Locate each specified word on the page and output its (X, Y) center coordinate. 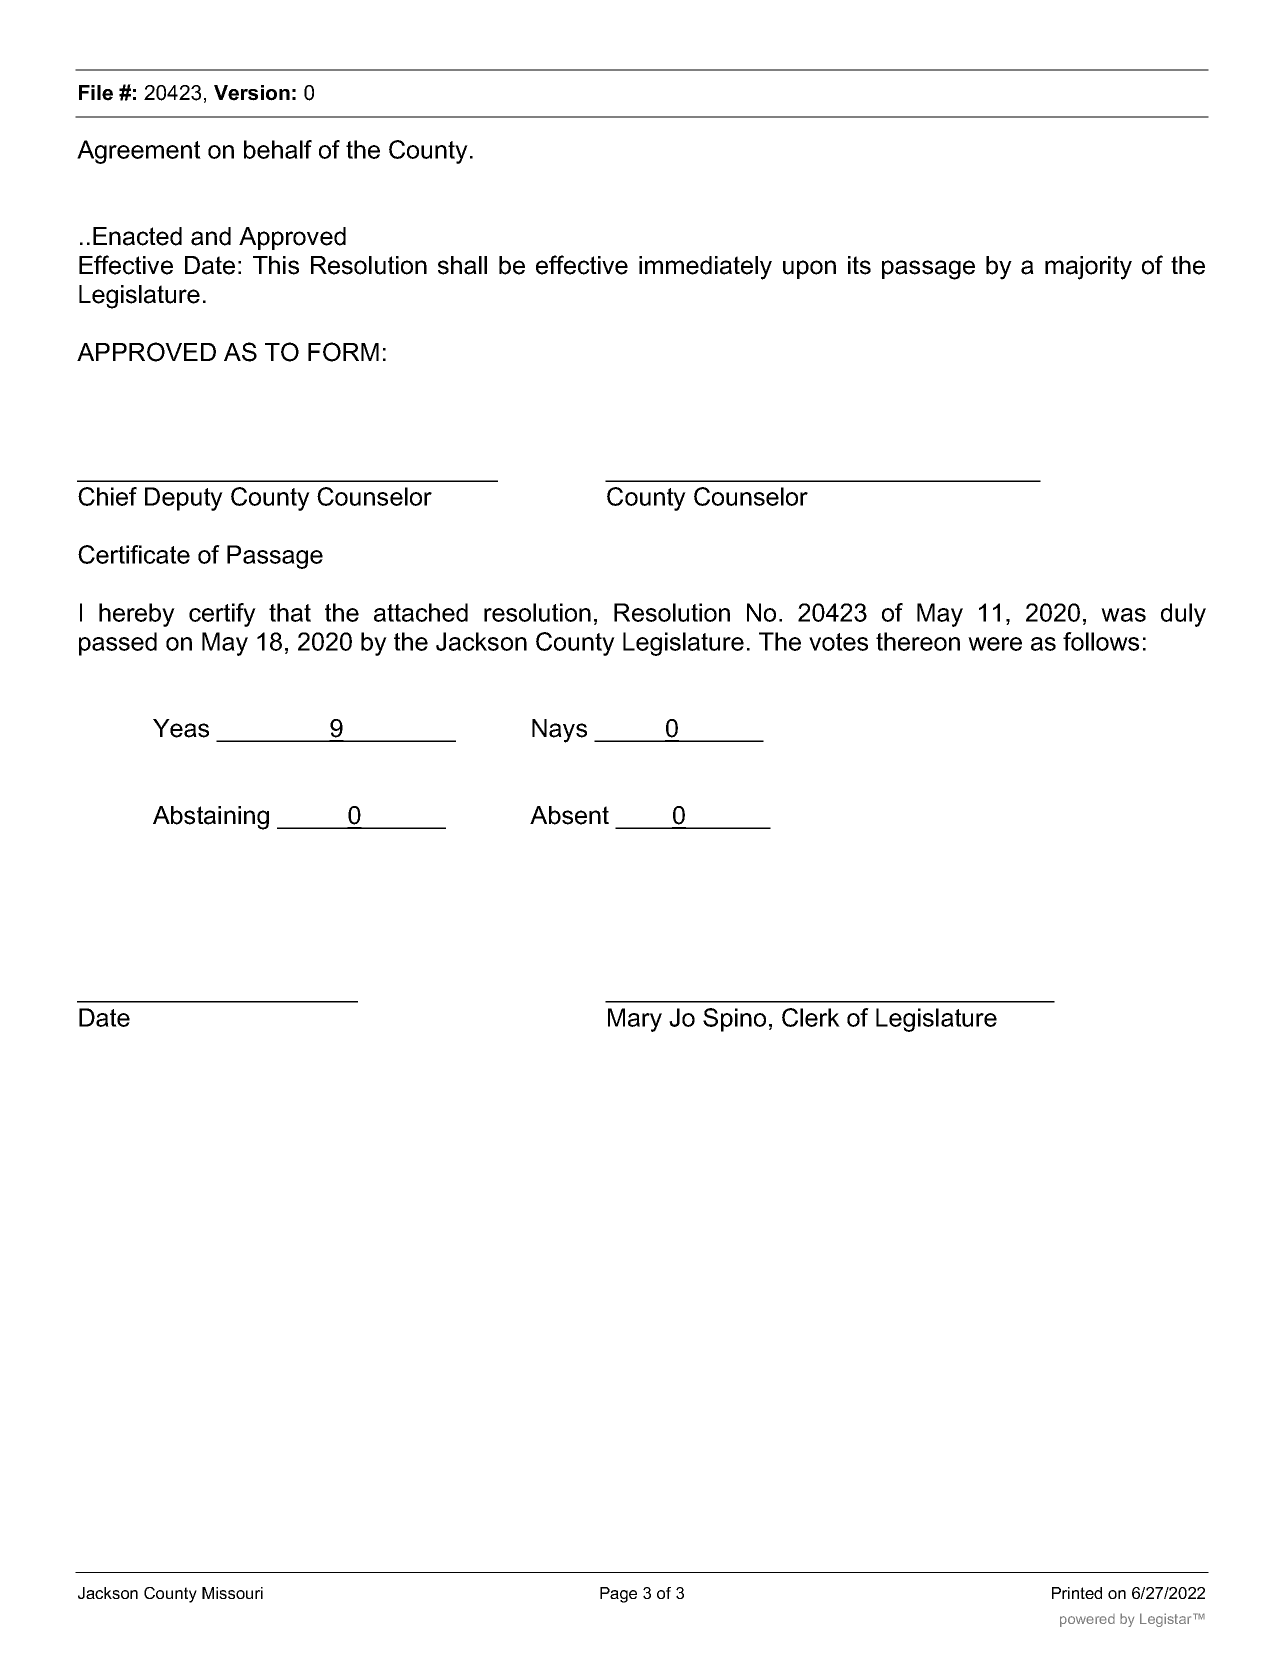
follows (1101, 641)
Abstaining (211, 818)
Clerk (811, 1017)
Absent (569, 815)
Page (618, 1595)
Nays (559, 731)
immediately (705, 268)
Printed (1077, 1593)
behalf (278, 149)
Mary (635, 1020)
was (1123, 615)
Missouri (232, 1593)
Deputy (184, 499)
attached (421, 612)
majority (1088, 268)
